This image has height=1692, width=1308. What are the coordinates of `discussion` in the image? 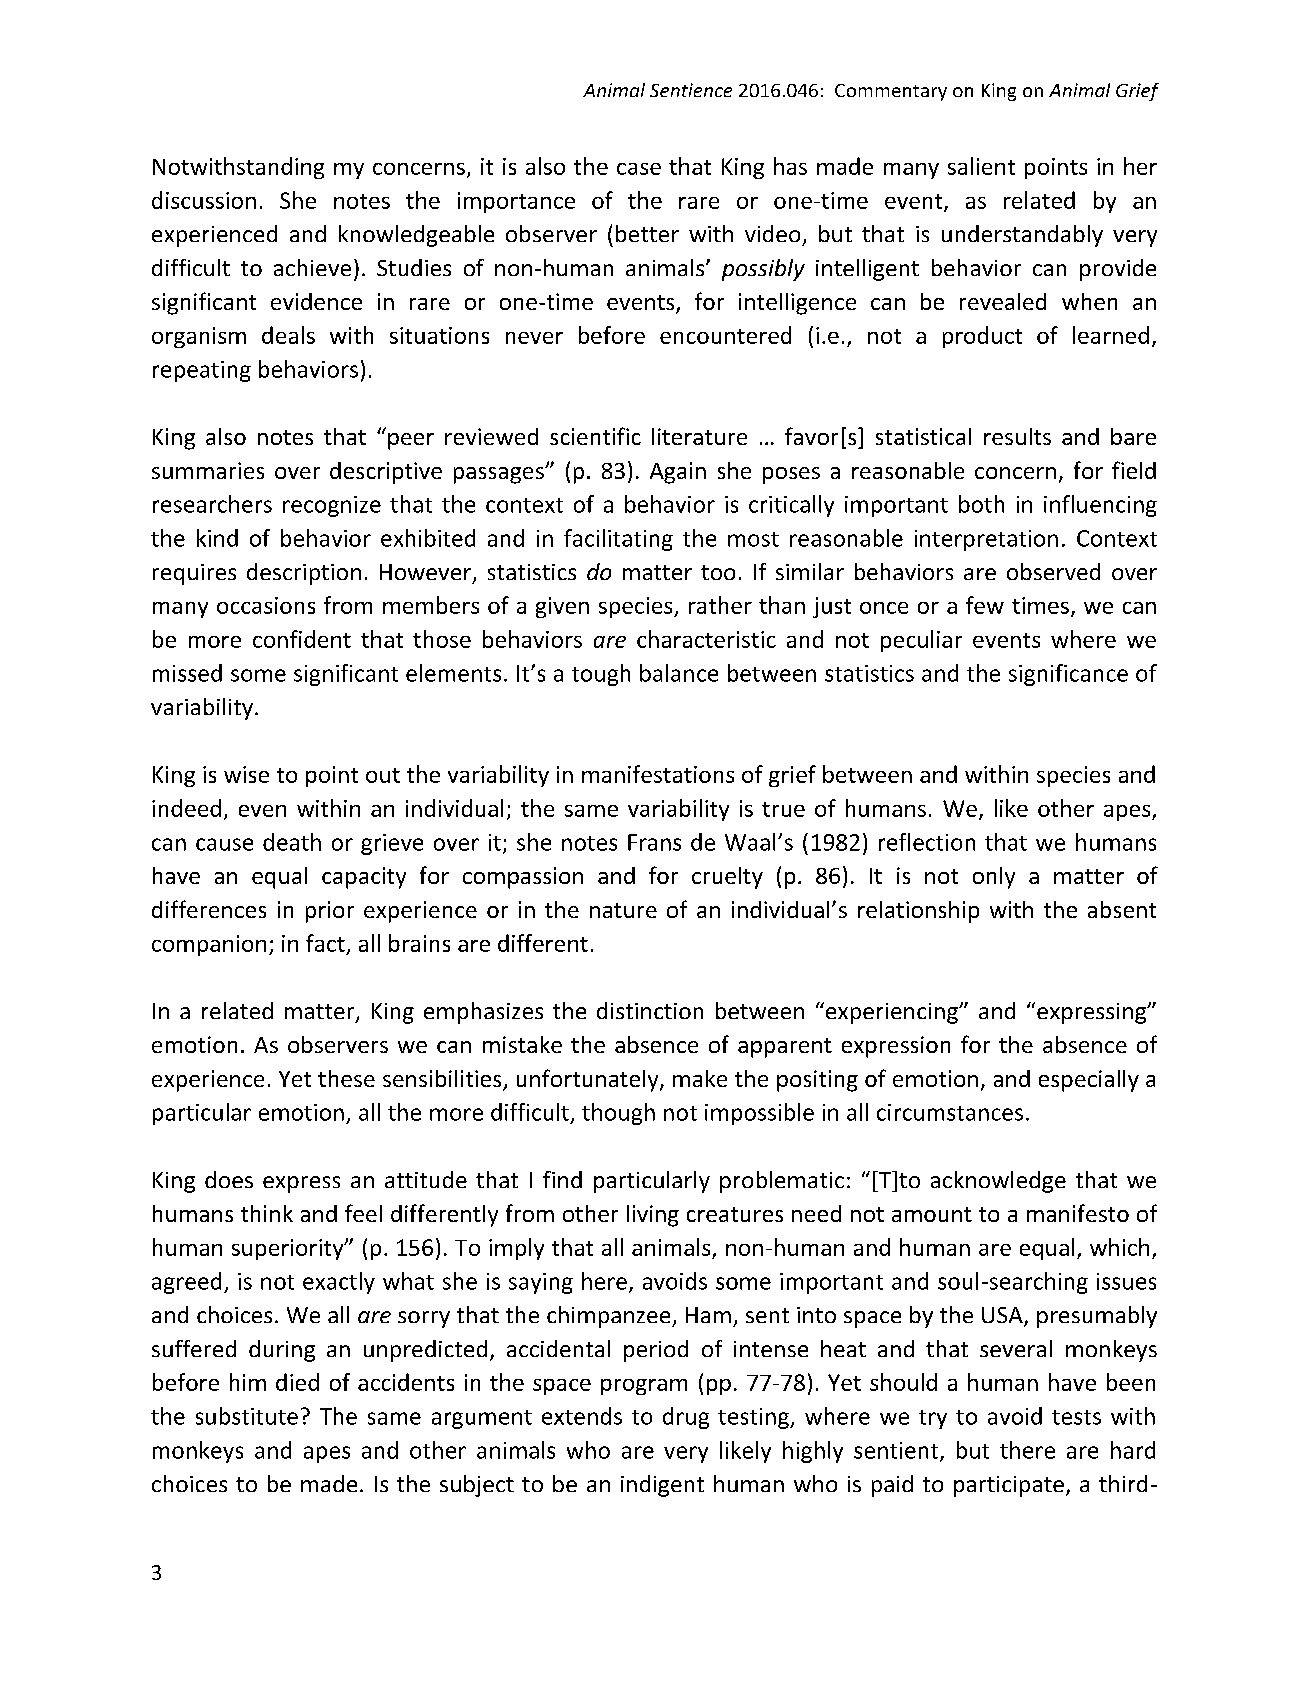 It's located at (204, 200).
